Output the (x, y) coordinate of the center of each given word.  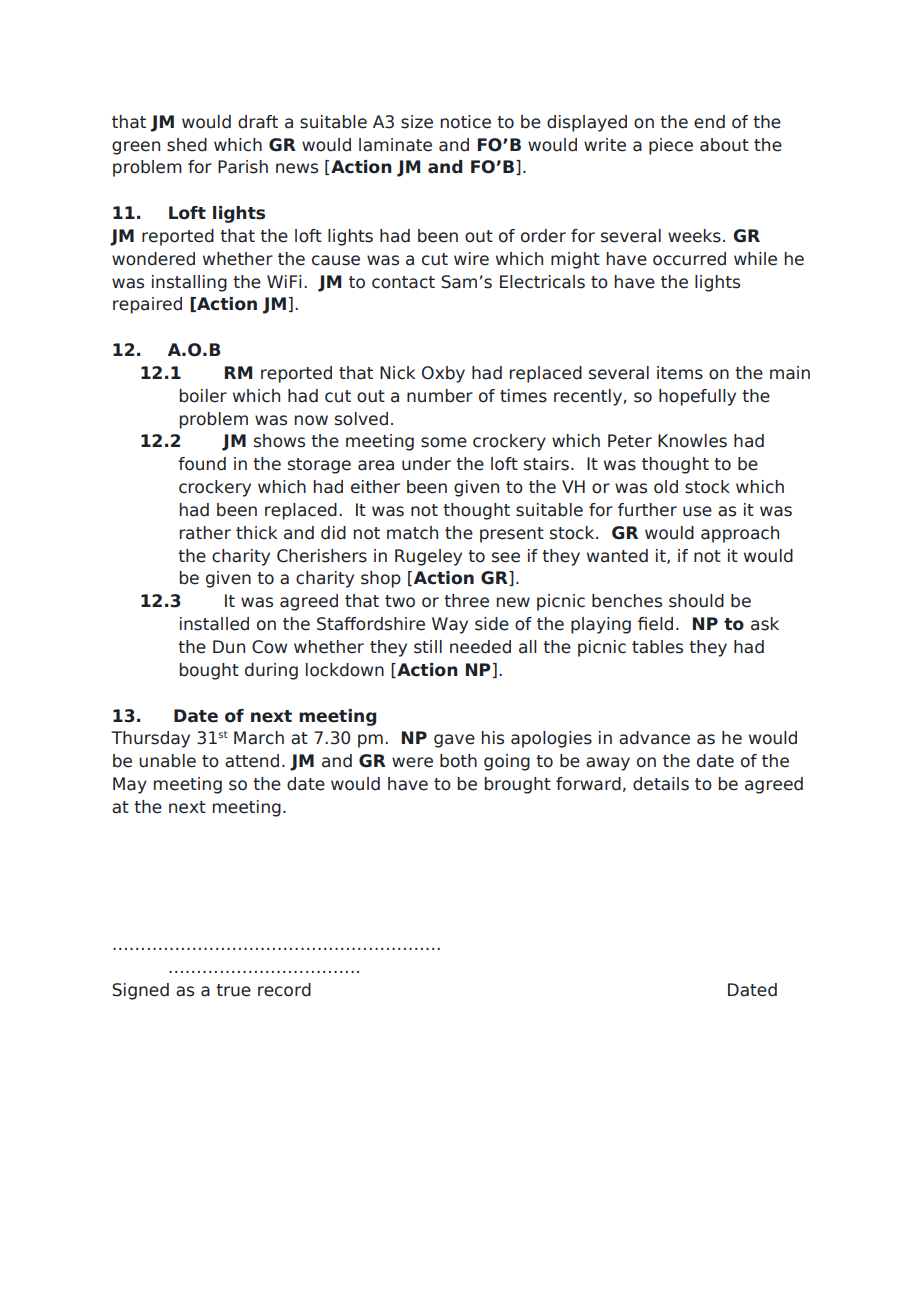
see (506, 557)
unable (167, 761)
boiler (203, 396)
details (661, 784)
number (440, 396)
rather (205, 533)
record (284, 990)
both (458, 761)
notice (465, 122)
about (724, 145)
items (680, 373)
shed (187, 145)
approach (740, 534)
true (233, 990)
